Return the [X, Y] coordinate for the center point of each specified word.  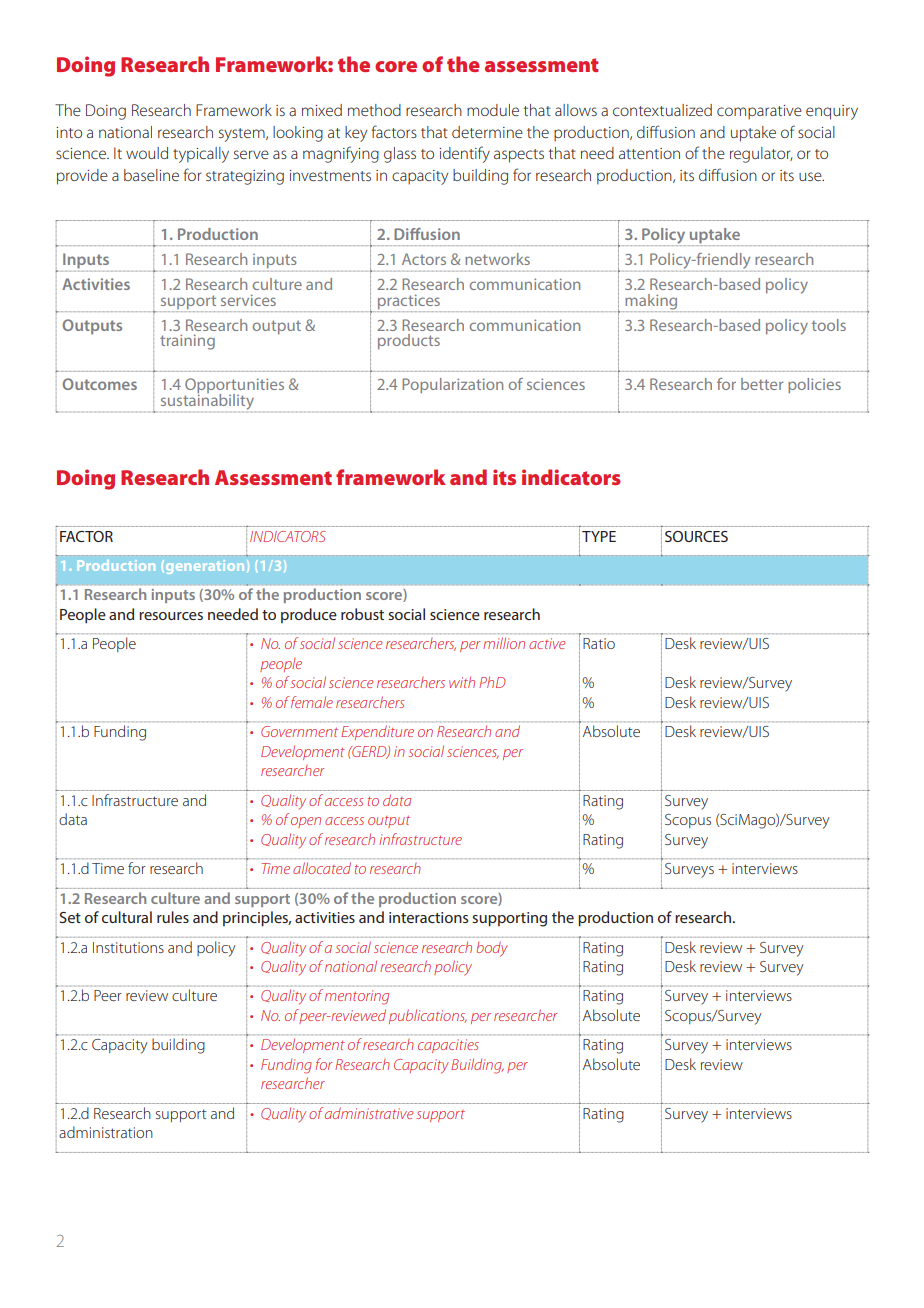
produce [309, 615]
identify [464, 154]
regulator [761, 155]
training [187, 342]
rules [173, 917]
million [504, 643]
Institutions [128, 947]
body [492, 949]
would [147, 153]
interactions [428, 917]
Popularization [452, 385]
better [762, 384]
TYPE [599, 536]
